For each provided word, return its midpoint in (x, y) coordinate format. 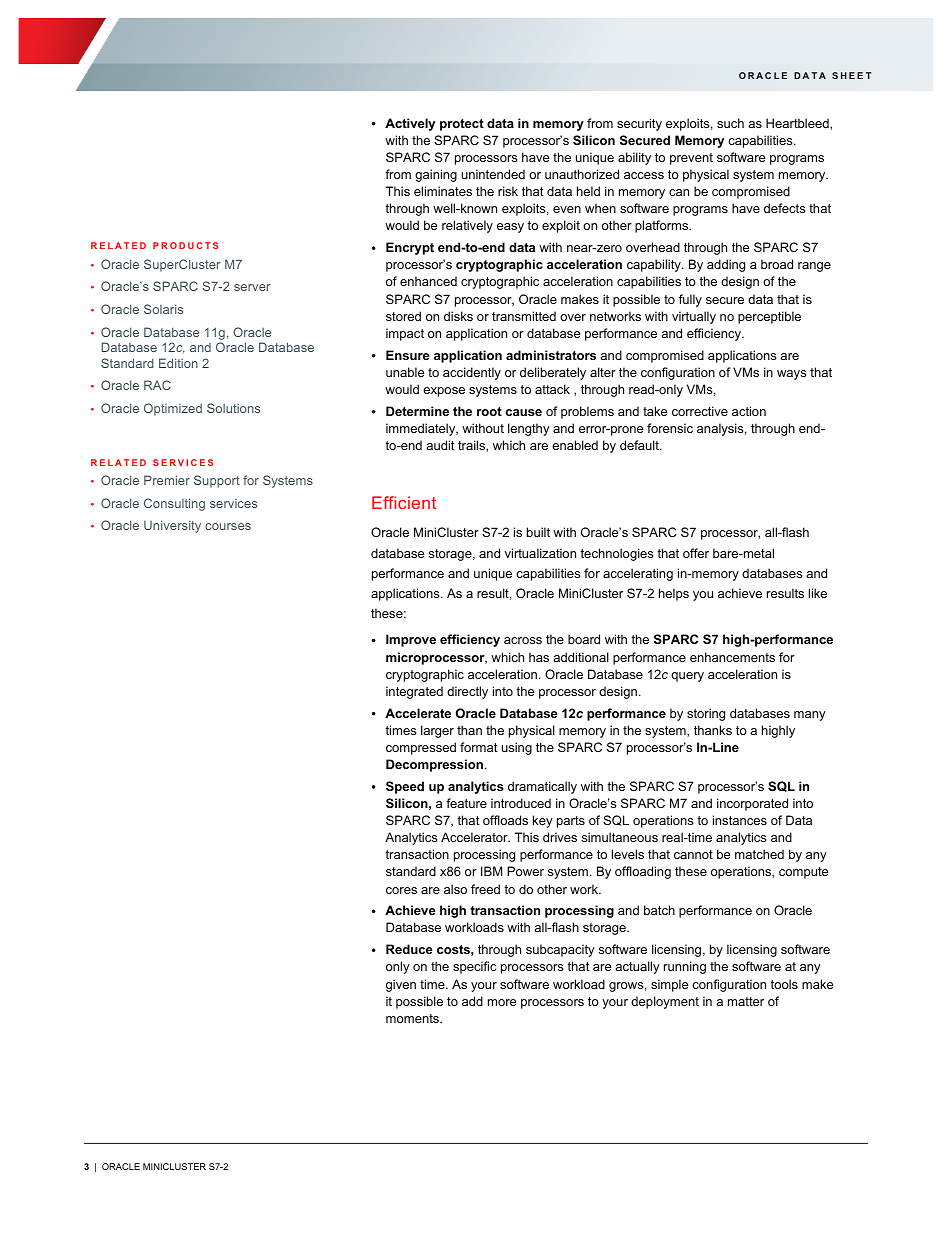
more (502, 1002)
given (401, 985)
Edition (178, 363)
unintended (493, 174)
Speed (405, 787)
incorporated (752, 804)
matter (746, 1001)
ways (791, 375)
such (730, 123)
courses (228, 526)
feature (466, 803)
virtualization (540, 553)
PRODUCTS (185, 245)
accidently (472, 373)
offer (696, 553)
